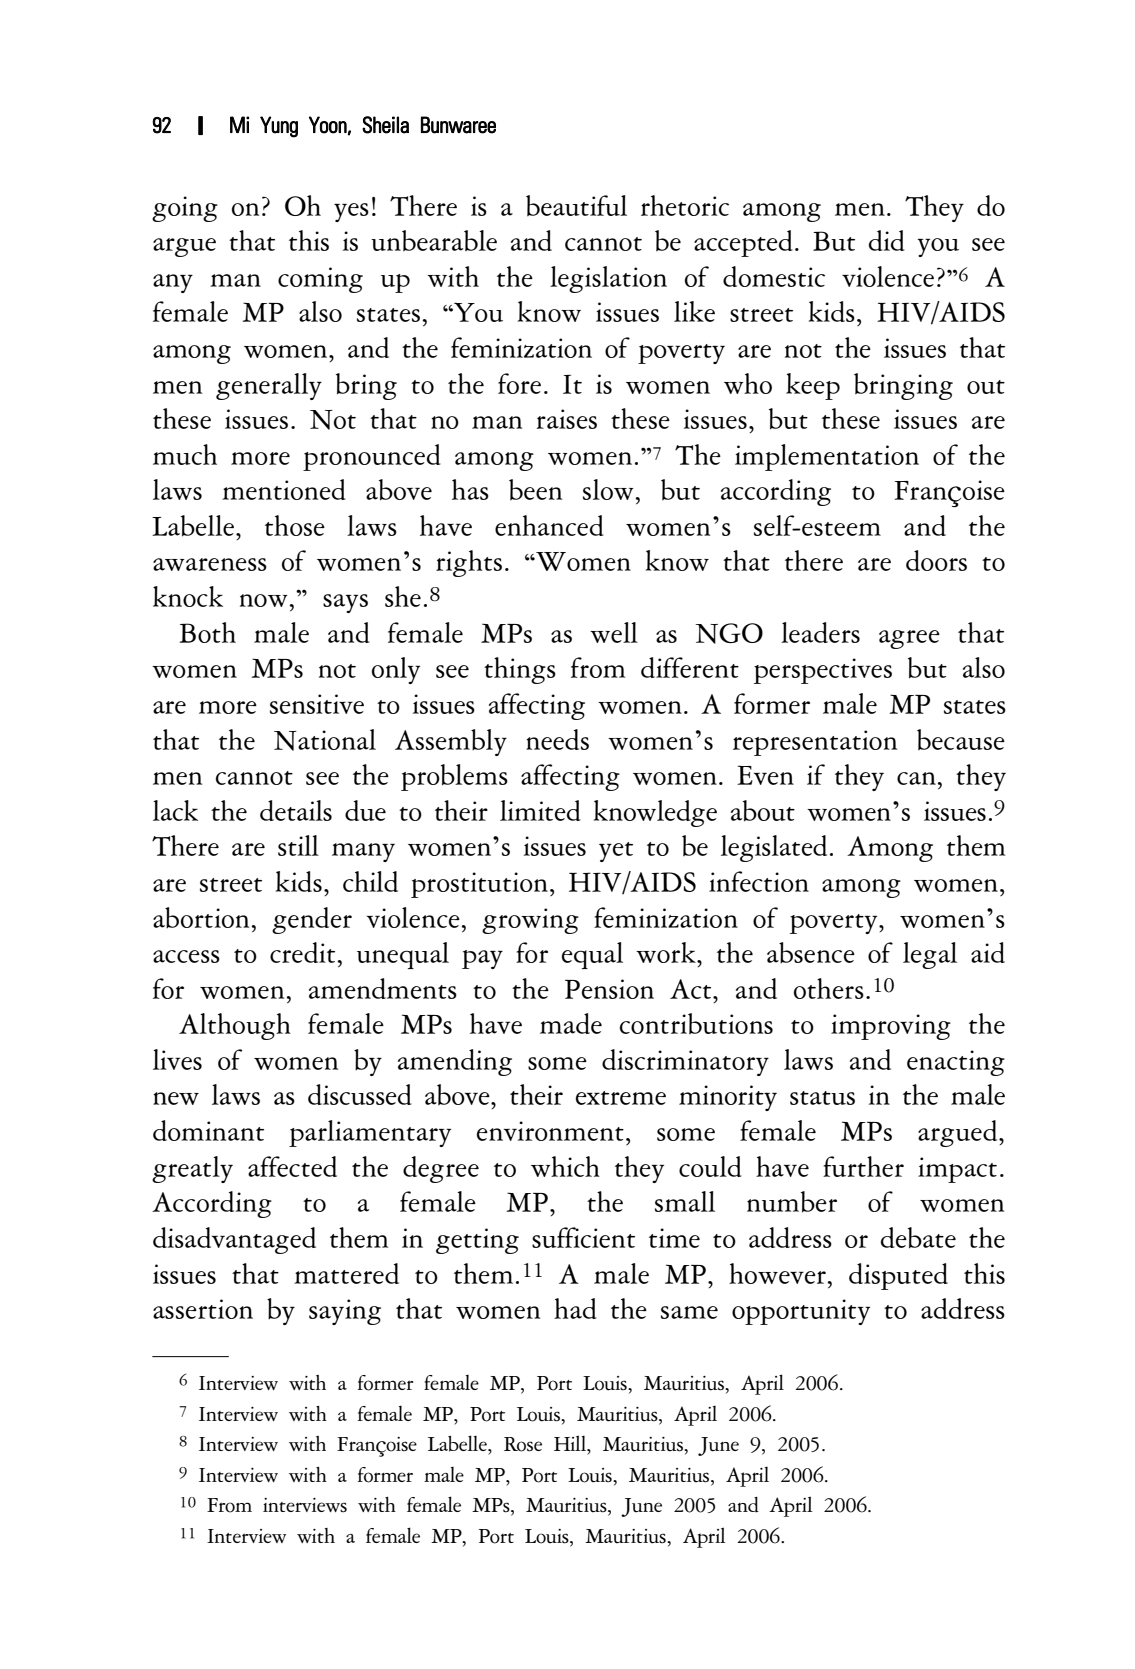 This screenshot has width=1135, height=1669. What do you see at coordinates (203, 1309) in the screenshot?
I see `assertion` at bounding box center [203, 1309].
